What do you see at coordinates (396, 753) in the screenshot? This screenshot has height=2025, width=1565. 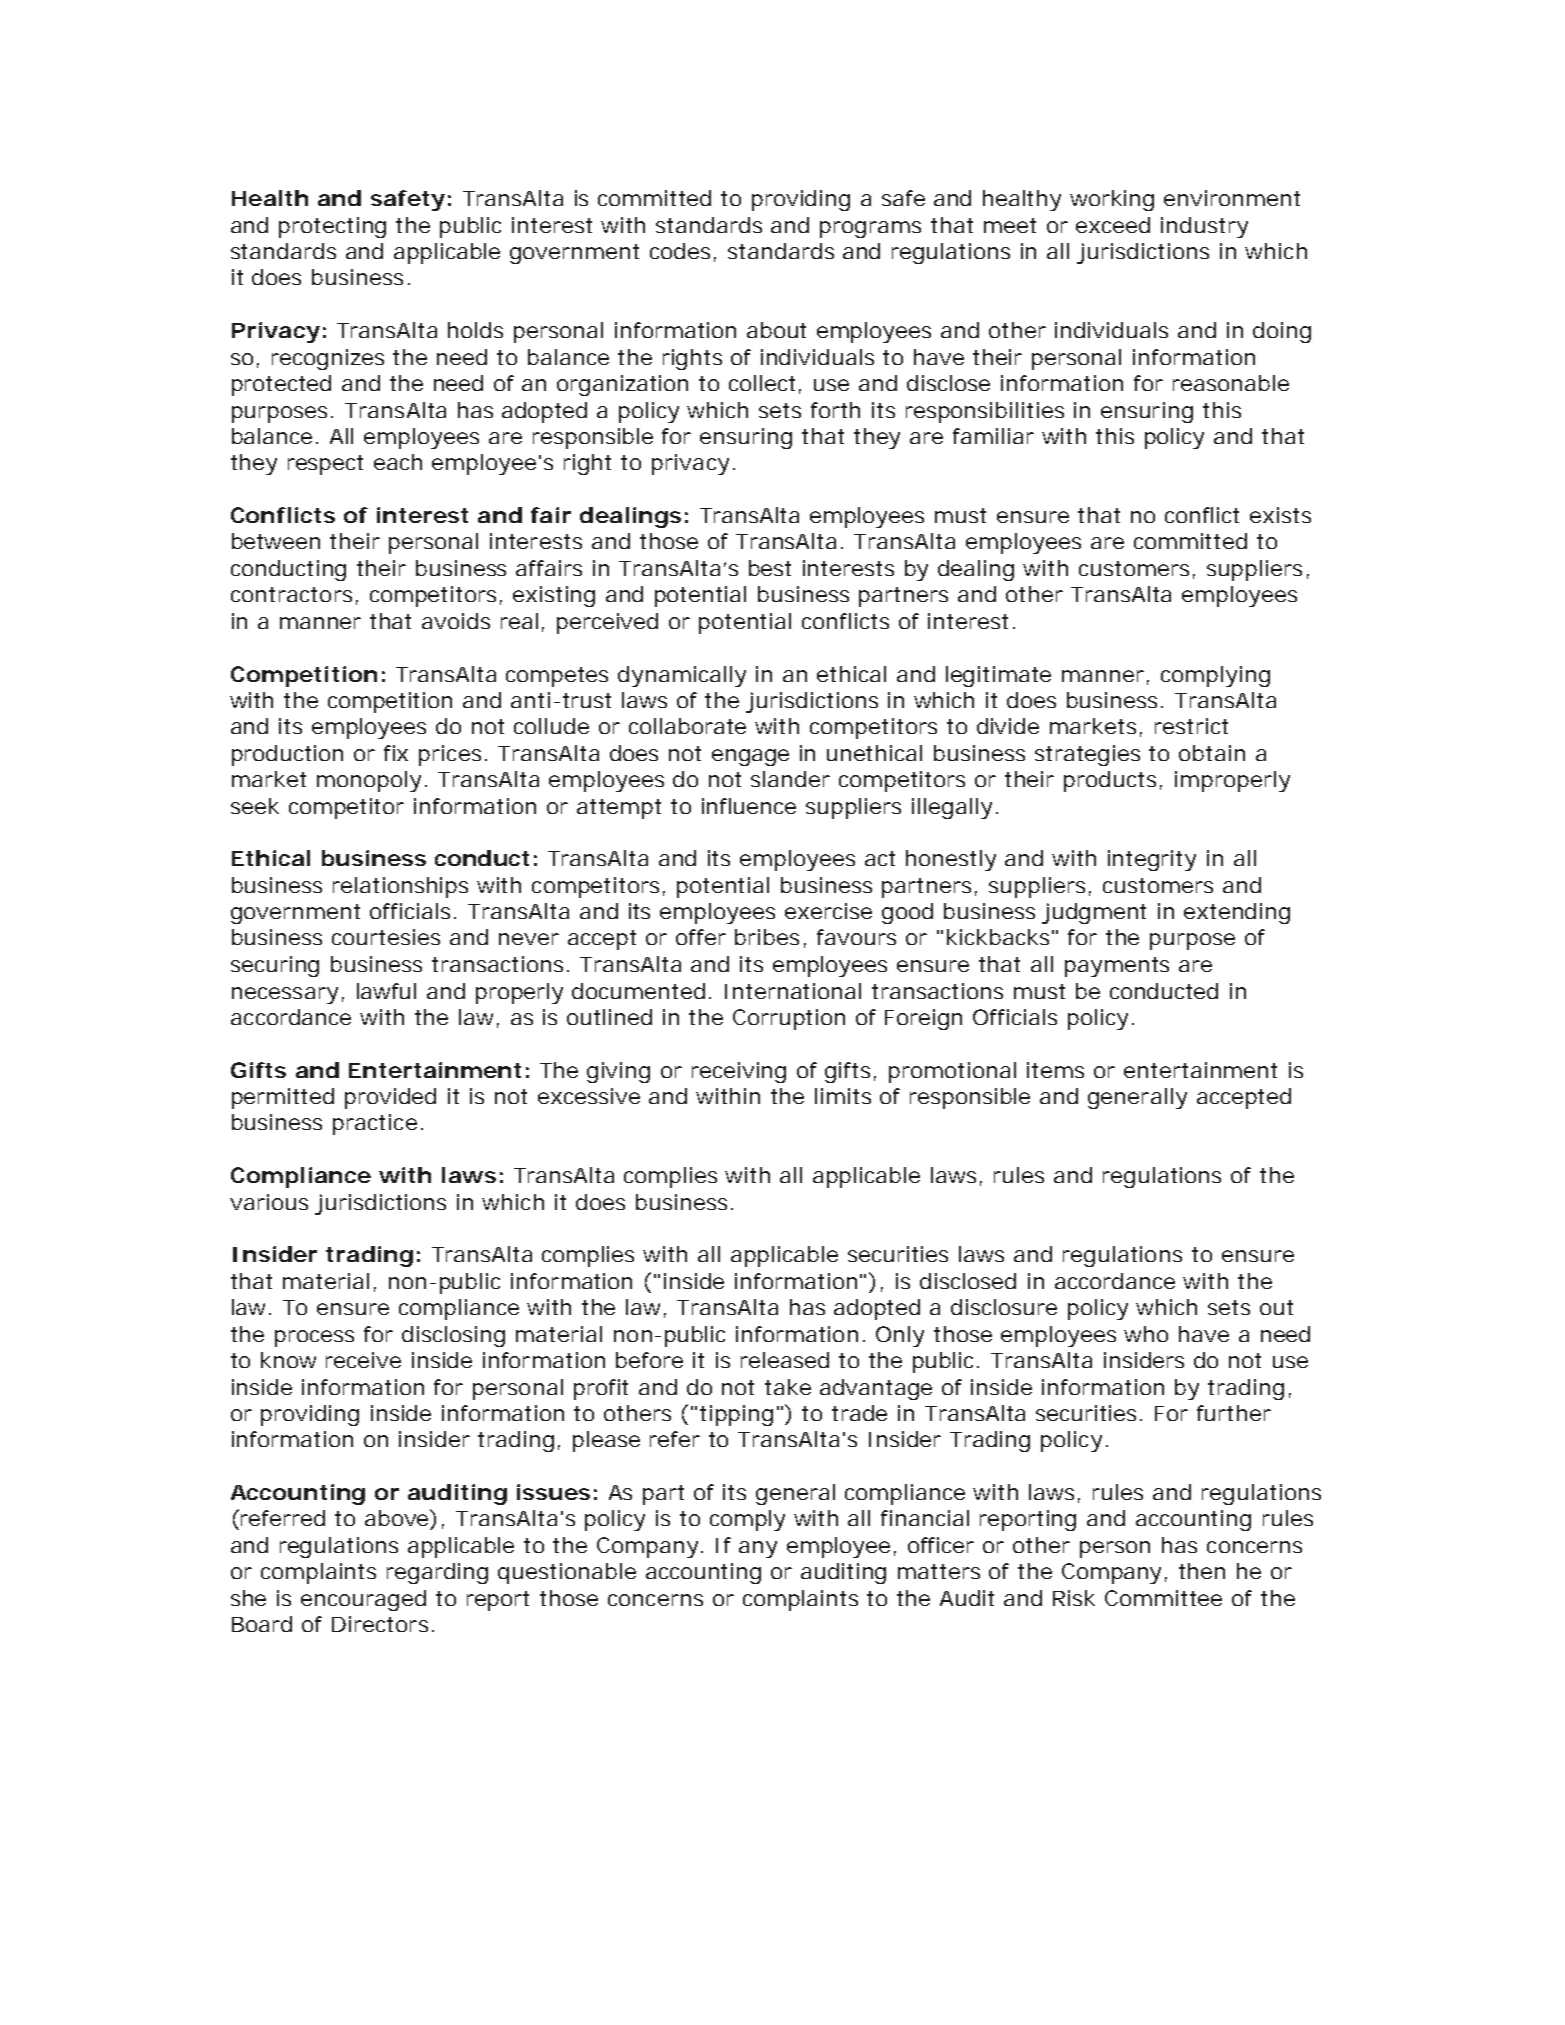 I see `fix` at bounding box center [396, 753].
